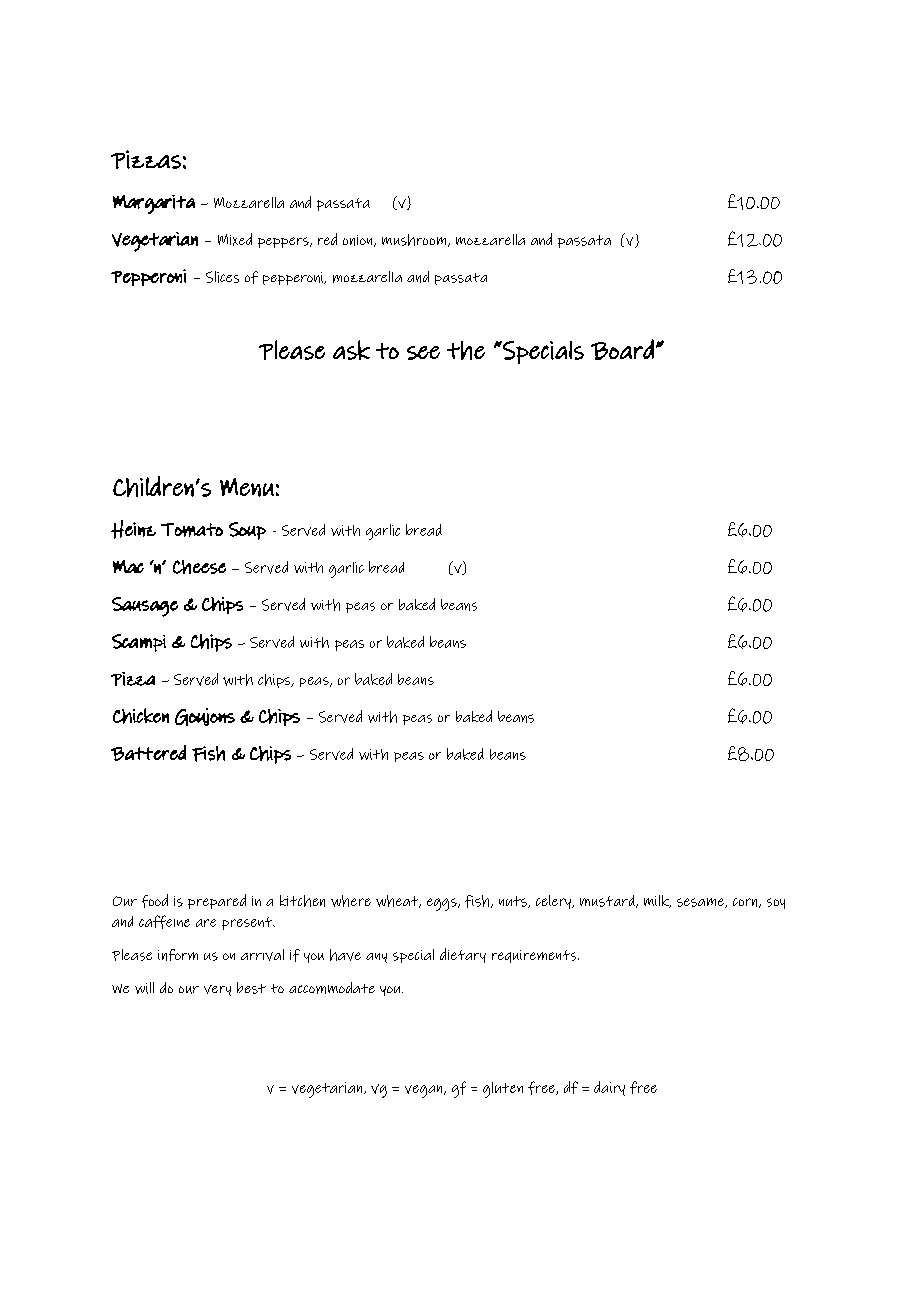 The height and width of the document is (1308, 924). I want to click on ask, so click(351, 350).
